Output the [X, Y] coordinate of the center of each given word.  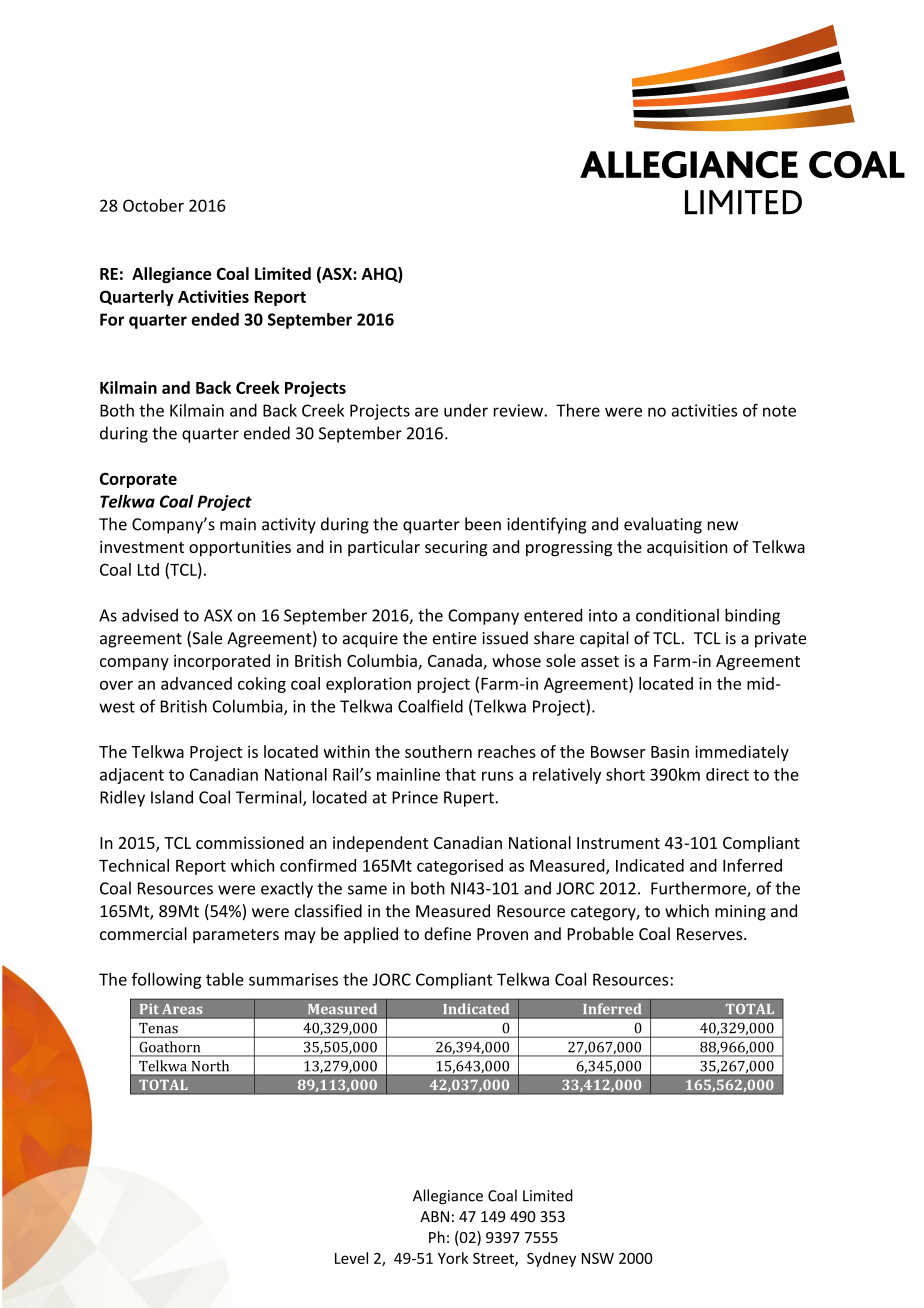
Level [351, 1258]
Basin [670, 751]
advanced [196, 683]
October [153, 205]
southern [438, 751]
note [779, 411]
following [166, 980]
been [483, 524]
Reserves [711, 934]
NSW [598, 1258]
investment [142, 547]
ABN [434, 1216]
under [466, 410]
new [723, 526]
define [447, 933]
